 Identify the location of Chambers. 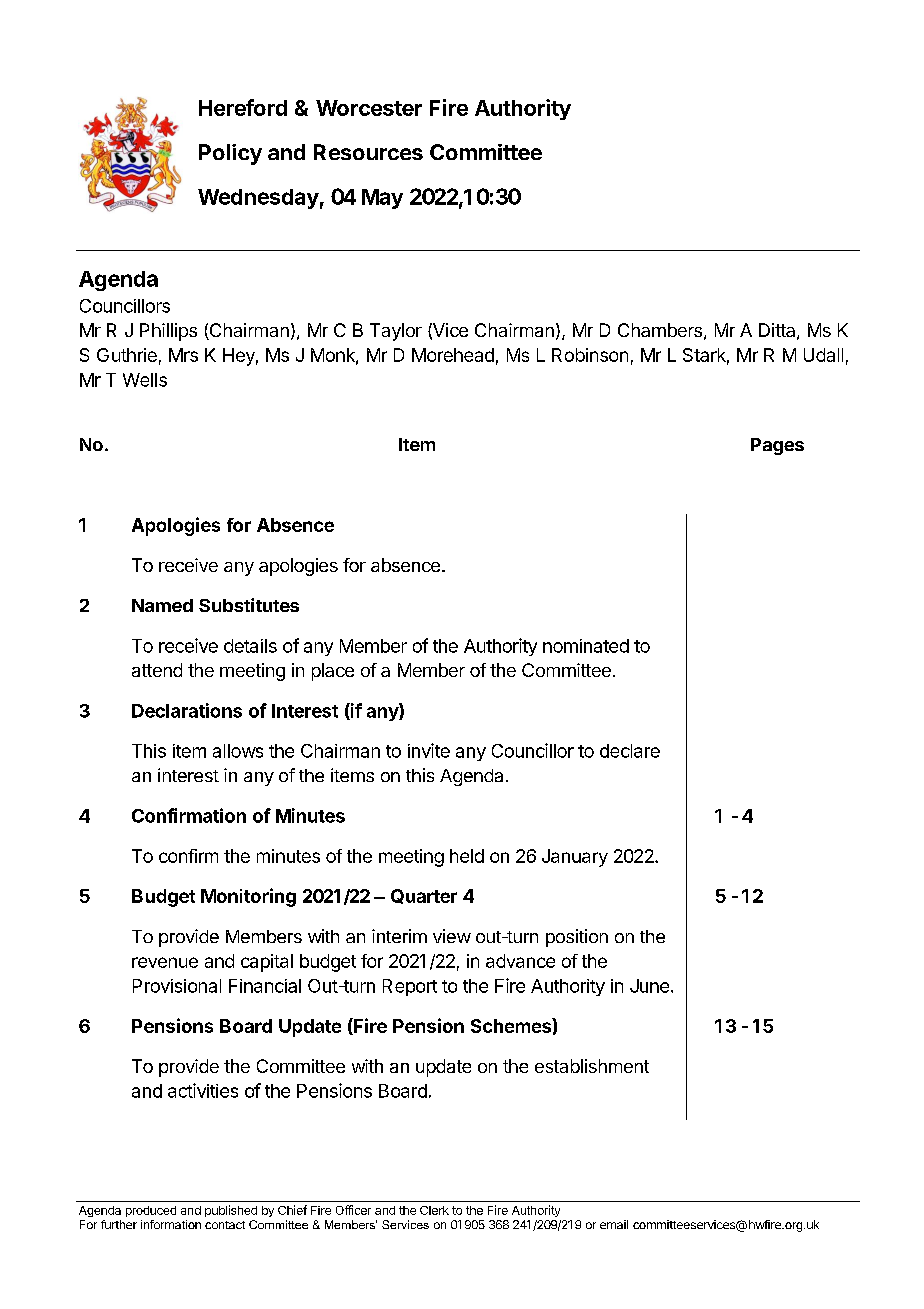
(660, 330).
